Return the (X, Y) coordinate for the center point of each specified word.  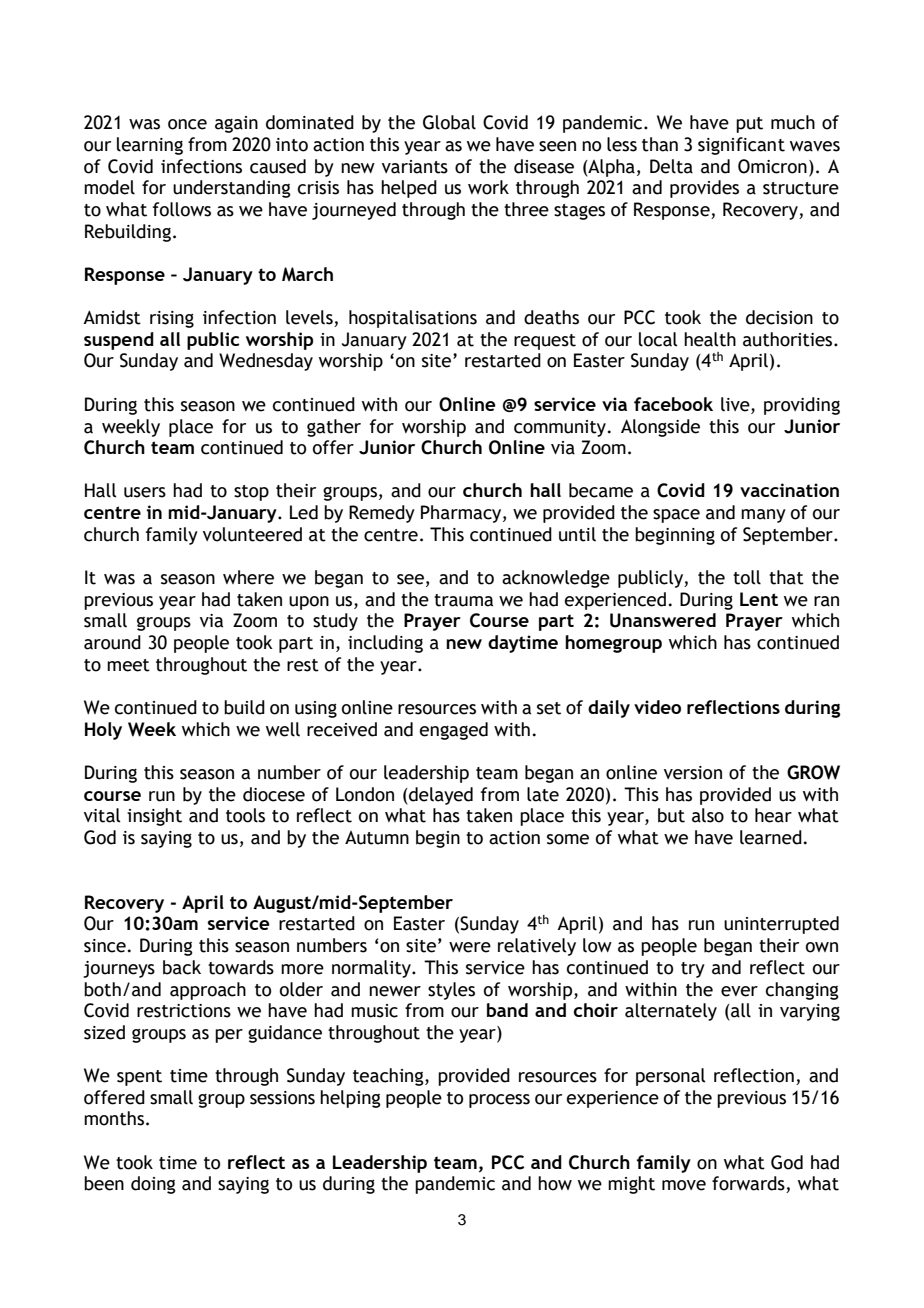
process (499, 1101)
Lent (759, 599)
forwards (749, 1184)
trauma (463, 600)
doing (153, 1185)
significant (741, 146)
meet (128, 665)
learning (150, 146)
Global (449, 122)
